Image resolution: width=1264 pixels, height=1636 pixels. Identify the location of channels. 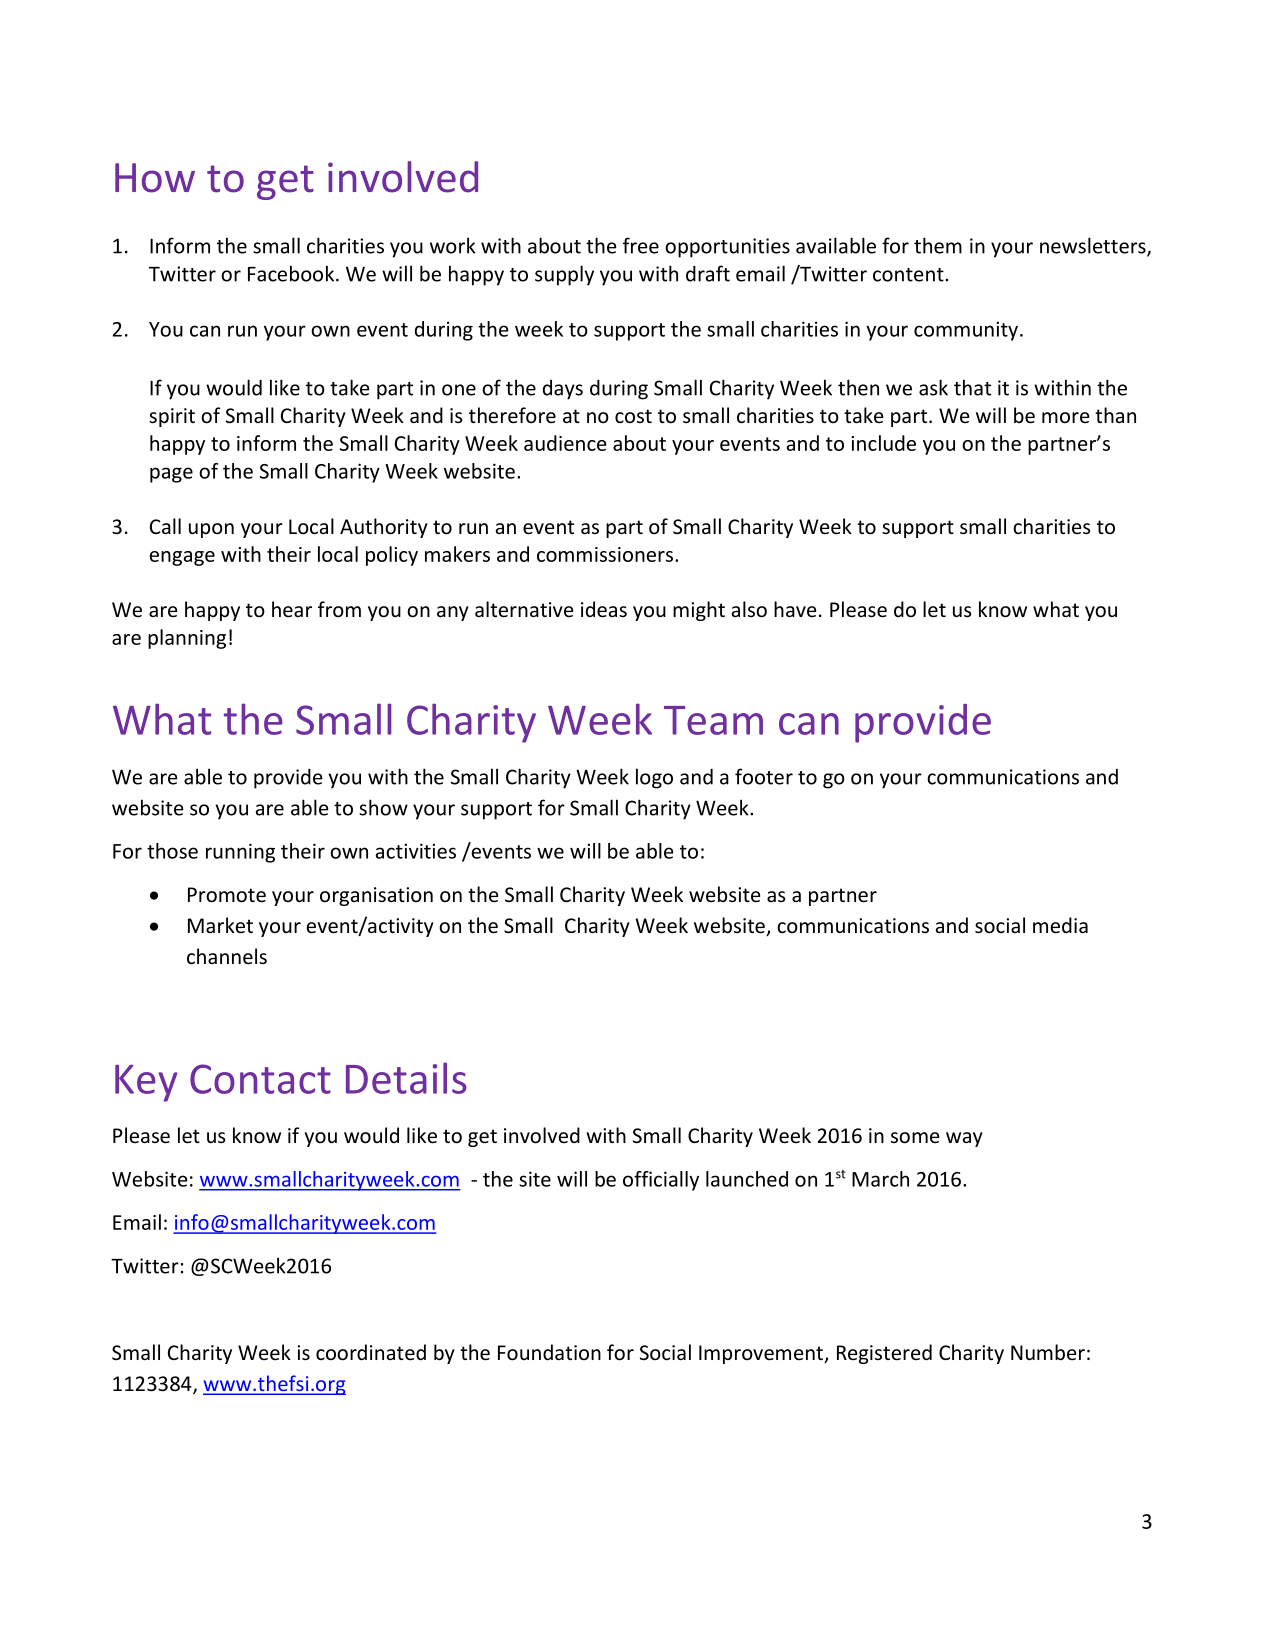
(227, 956).
